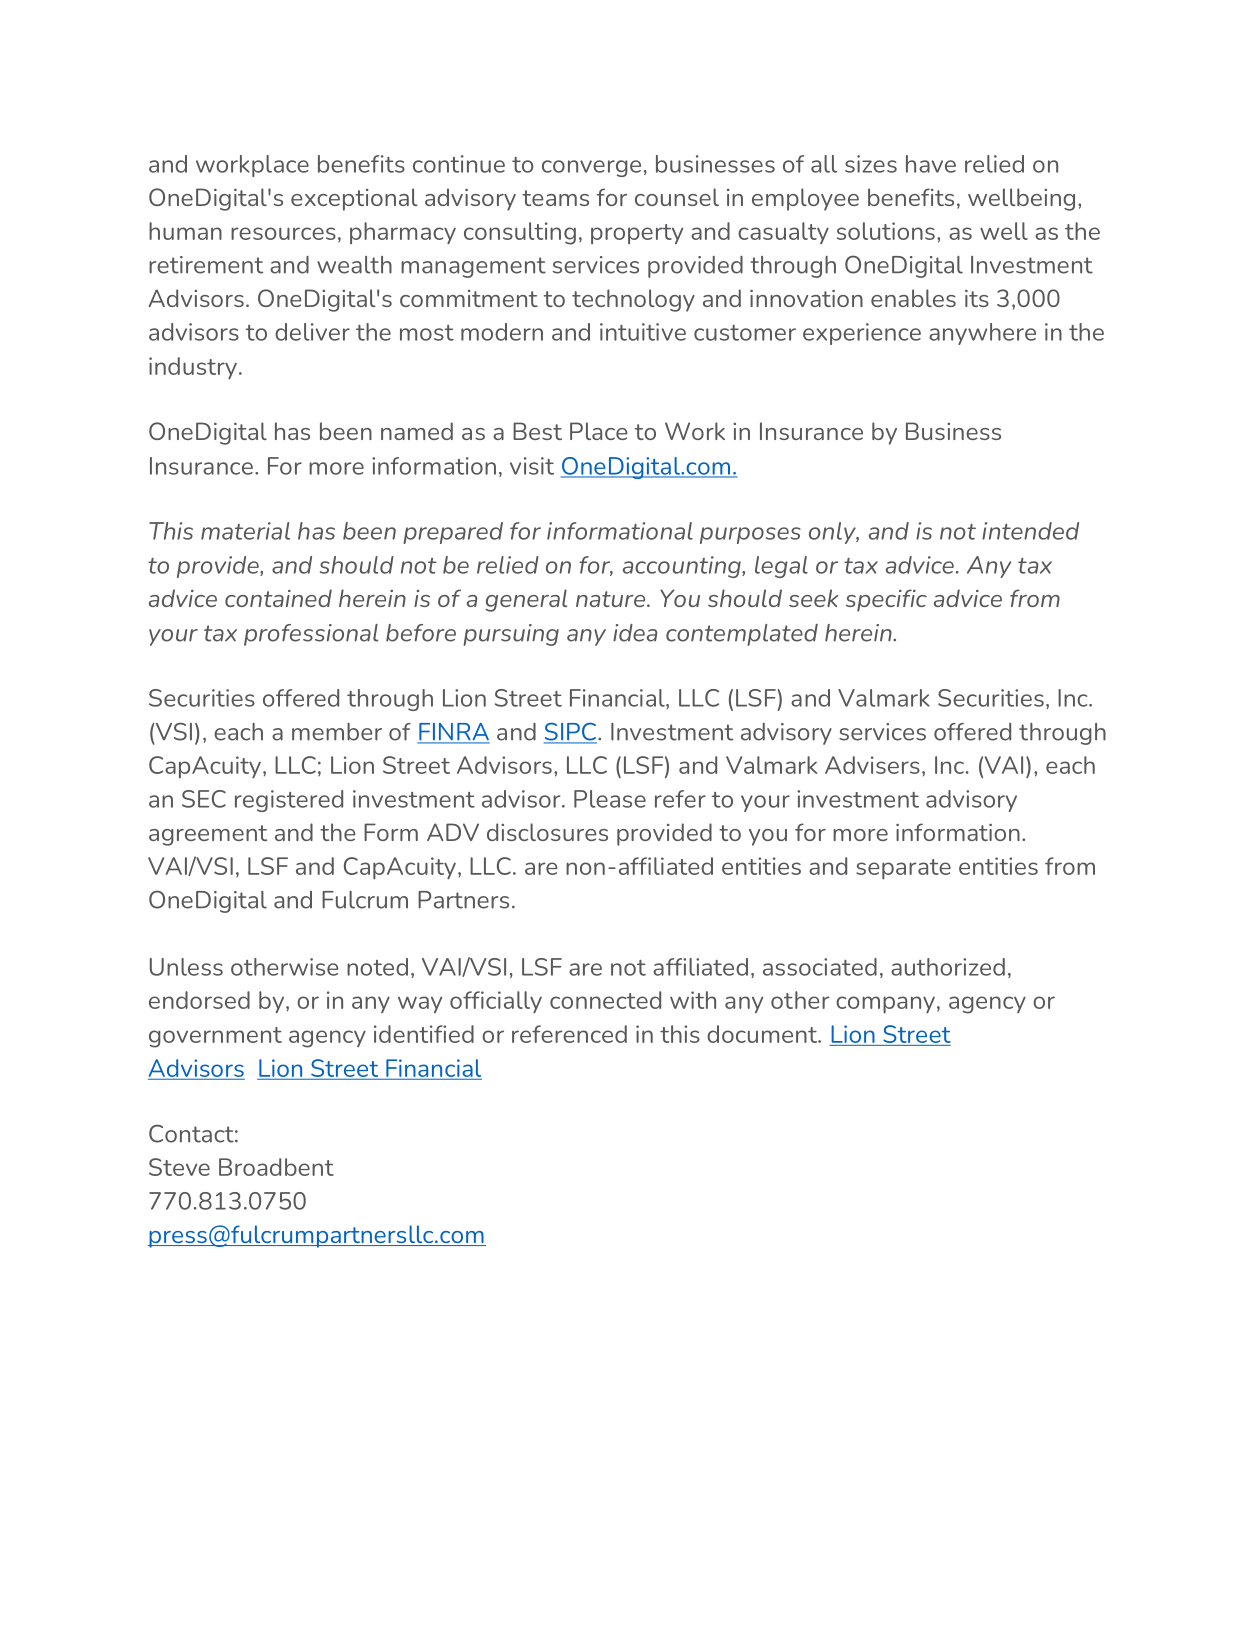  Describe the element at coordinates (591, 168) in the image. I see `converge` at that location.
